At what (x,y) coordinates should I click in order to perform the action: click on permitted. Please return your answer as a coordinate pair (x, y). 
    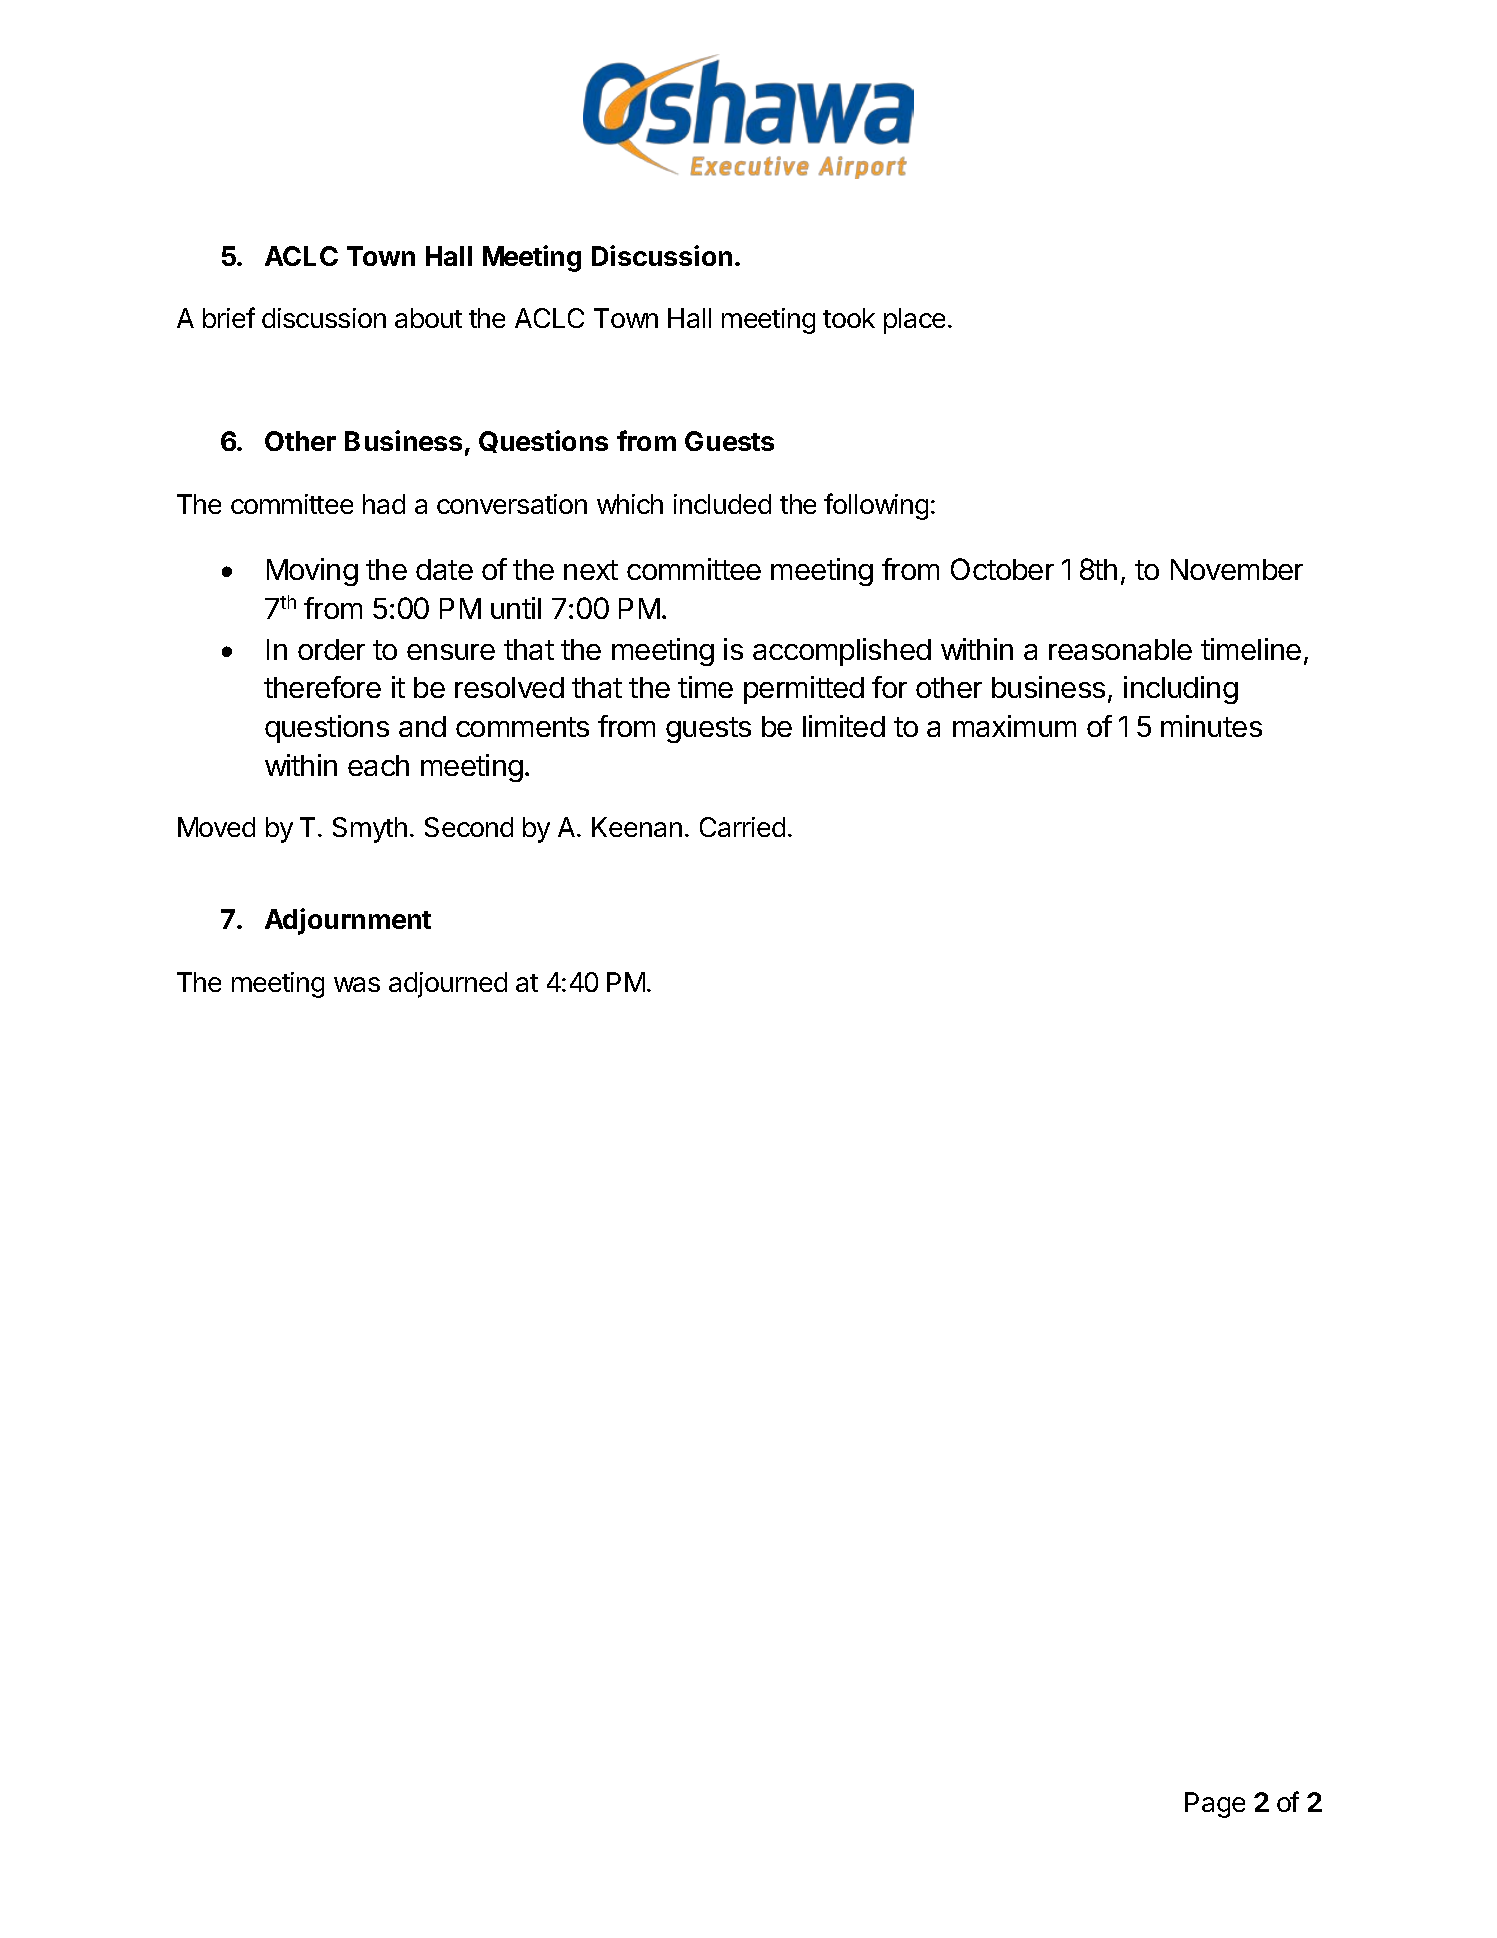
    Looking at the image, I should click on (804, 690).
